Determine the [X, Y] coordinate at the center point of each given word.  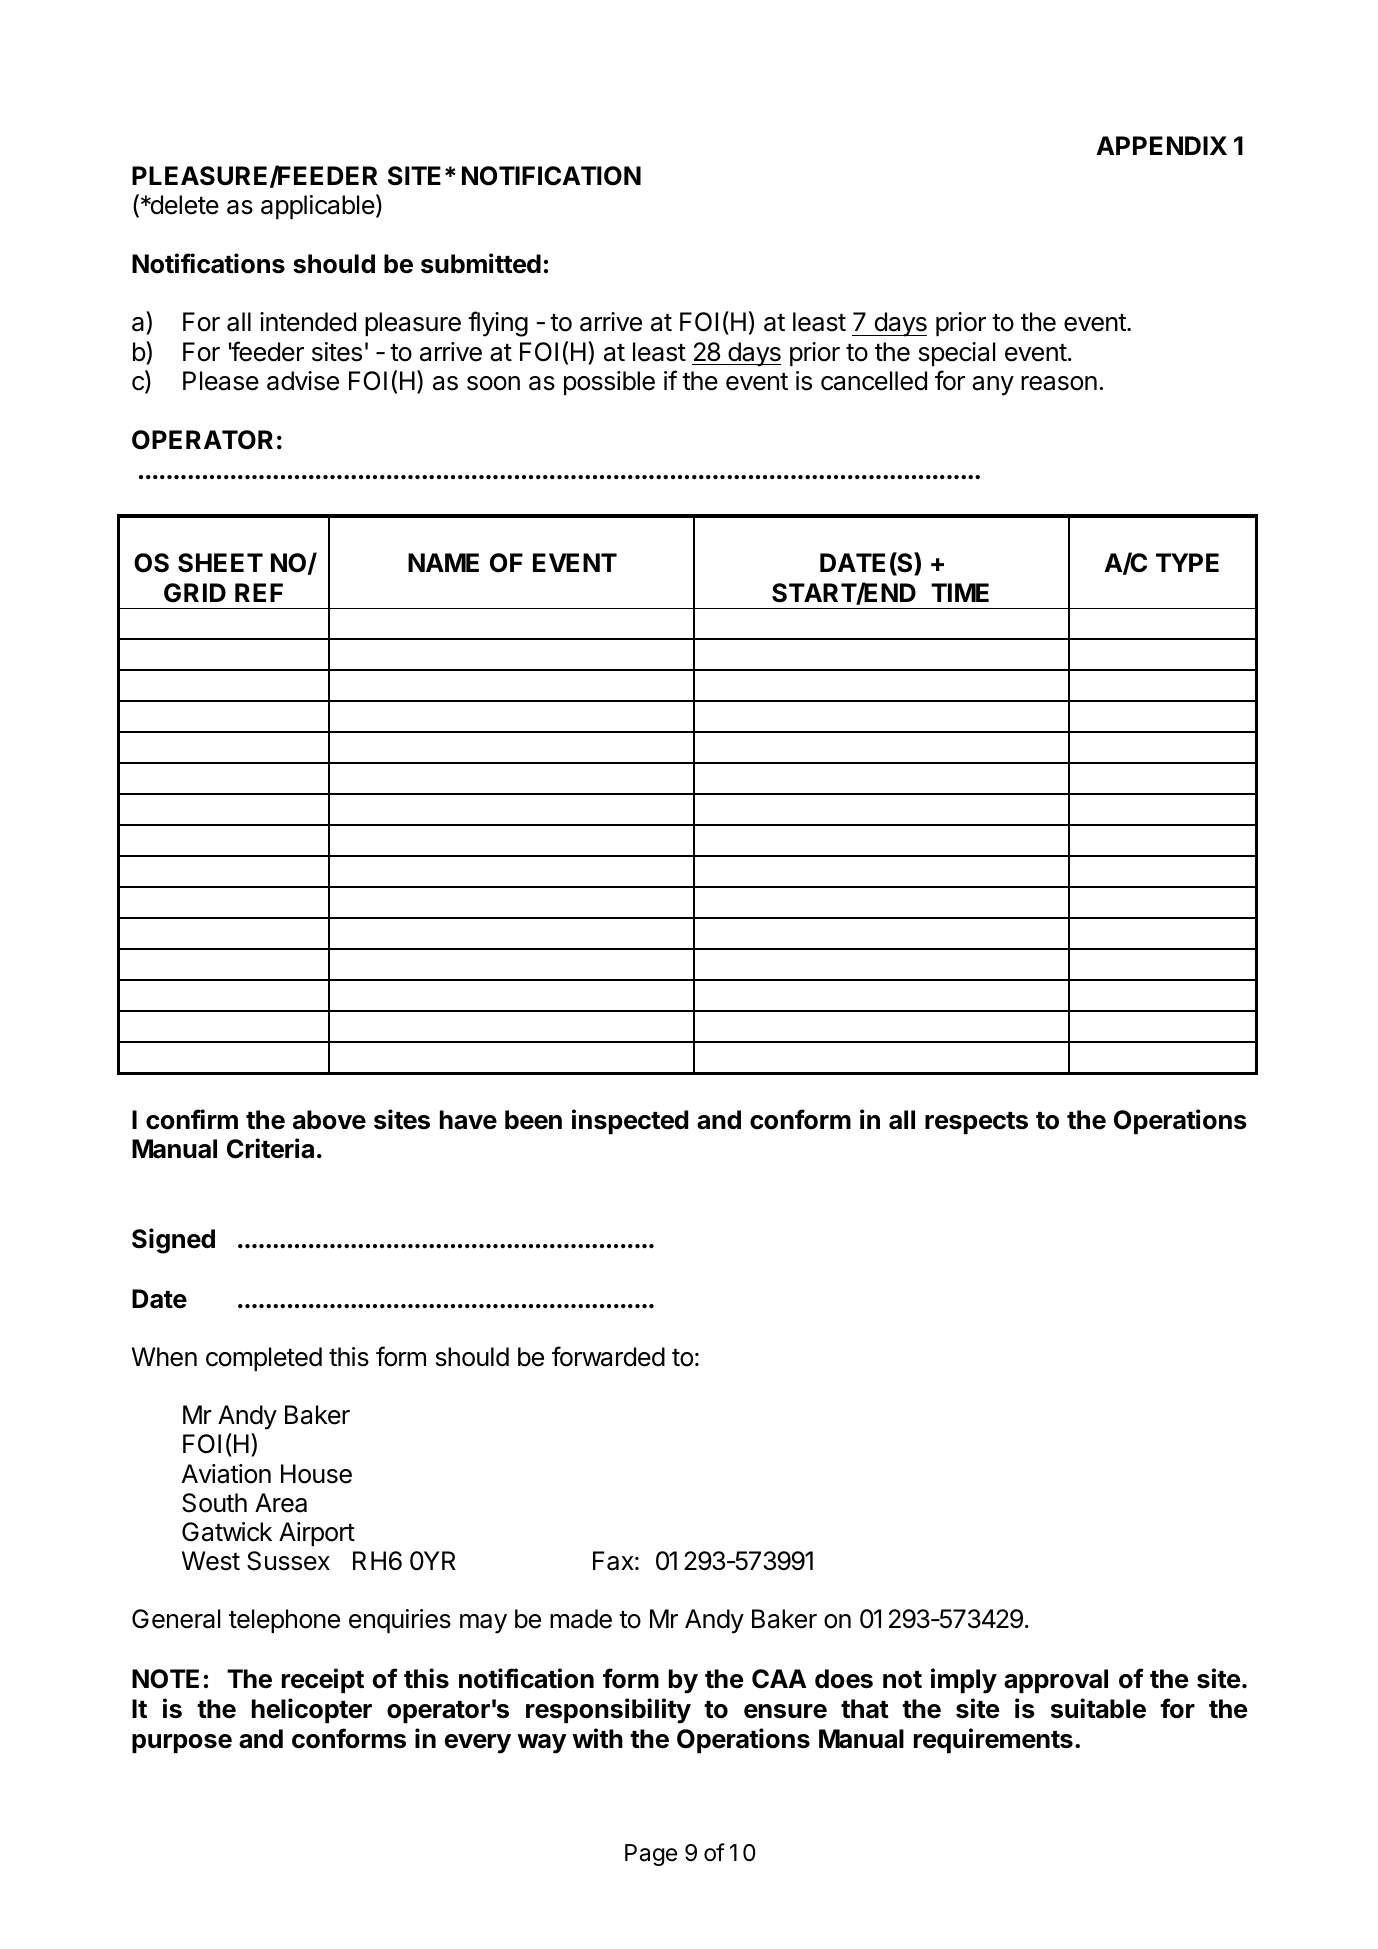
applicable [318, 207]
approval [1056, 1681]
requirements [993, 1740]
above [329, 1120]
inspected [630, 1121]
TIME [960, 592]
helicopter [312, 1710]
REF [259, 592]
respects [976, 1123]
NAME [443, 562]
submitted [481, 263]
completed [264, 1359]
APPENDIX [1161, 145]
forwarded [608, 1356]
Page [651, 1855]
